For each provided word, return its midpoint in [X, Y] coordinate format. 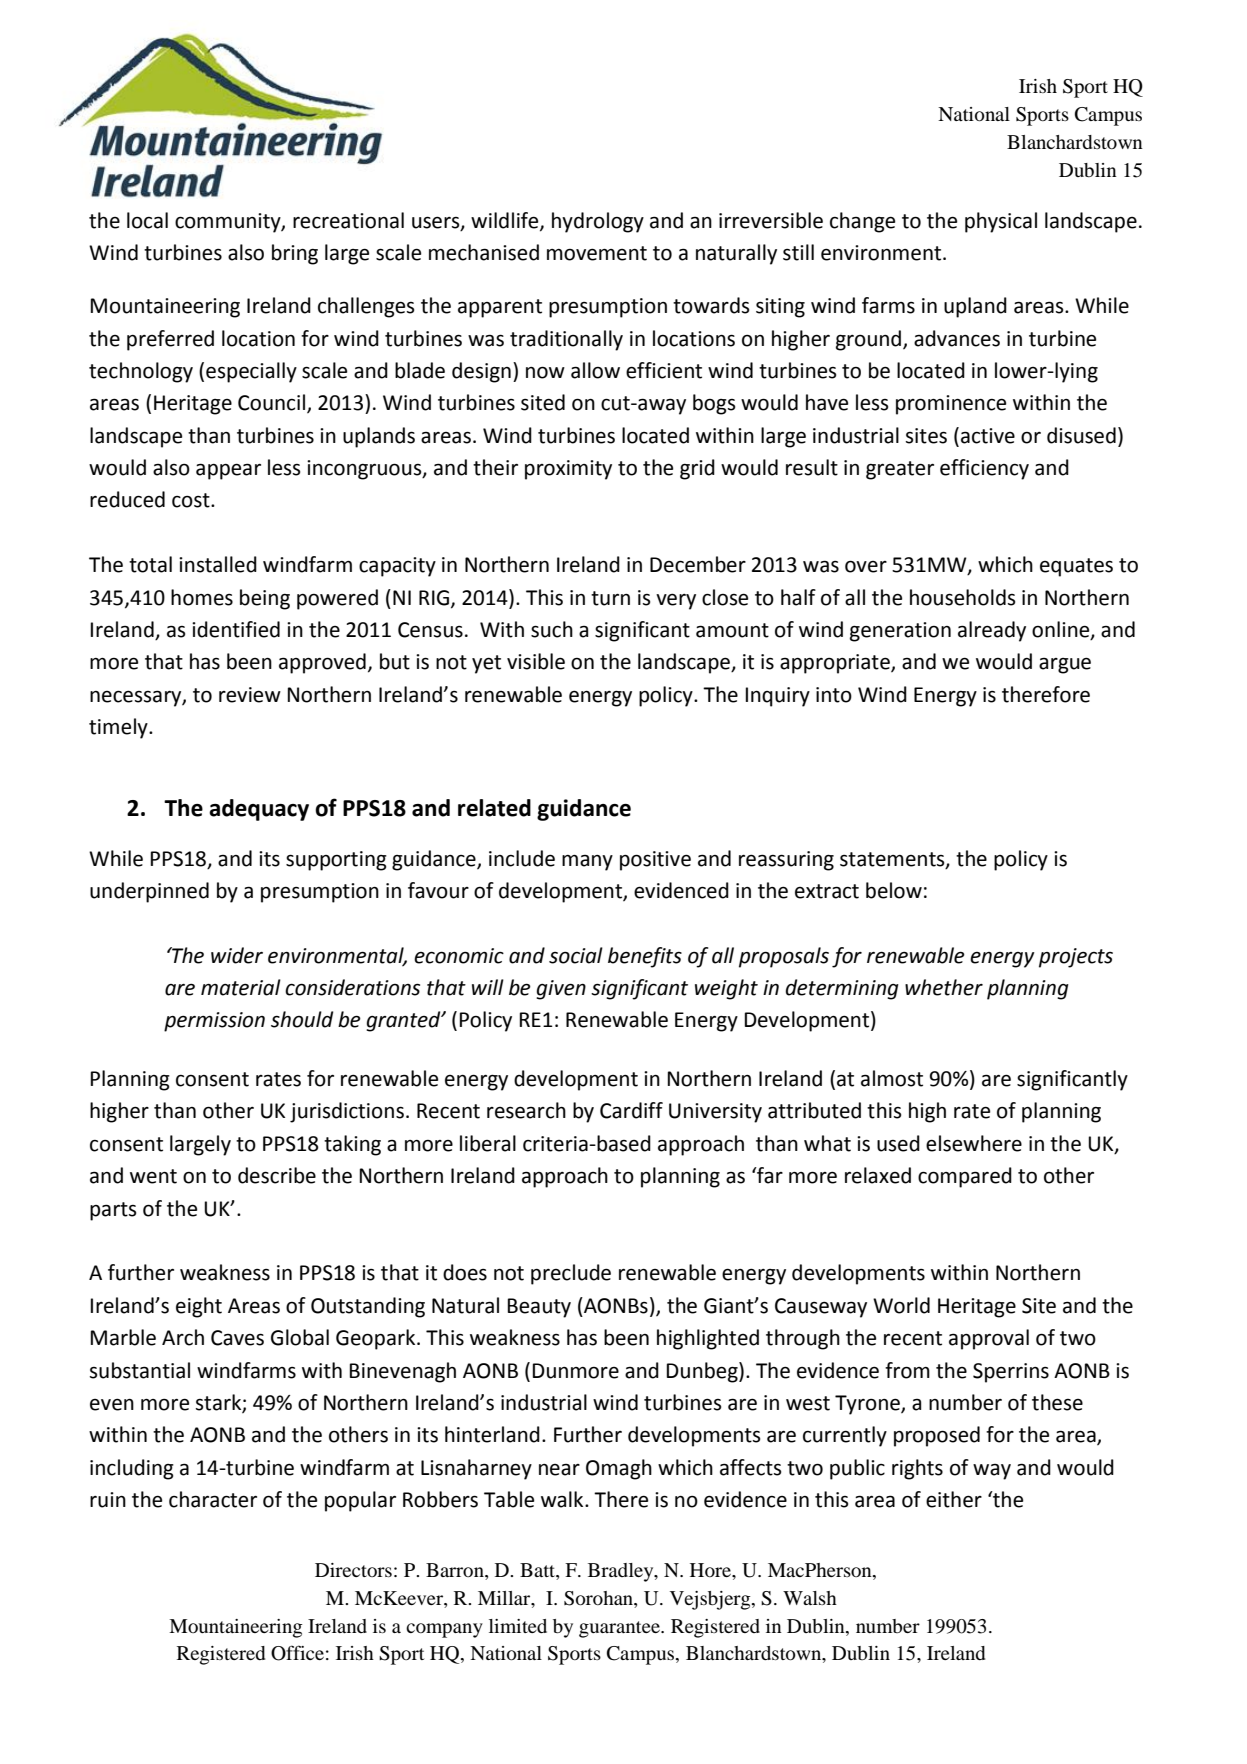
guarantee [620, 1629]
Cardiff [631, 1110]
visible [536, 661]
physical [1001, 222]
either [954, 1499]
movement [597, 253]
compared [965, 1177]
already [992, 631]
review [250, 695]
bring [295, 254]
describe [277, 1175]
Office [297, 1653]
